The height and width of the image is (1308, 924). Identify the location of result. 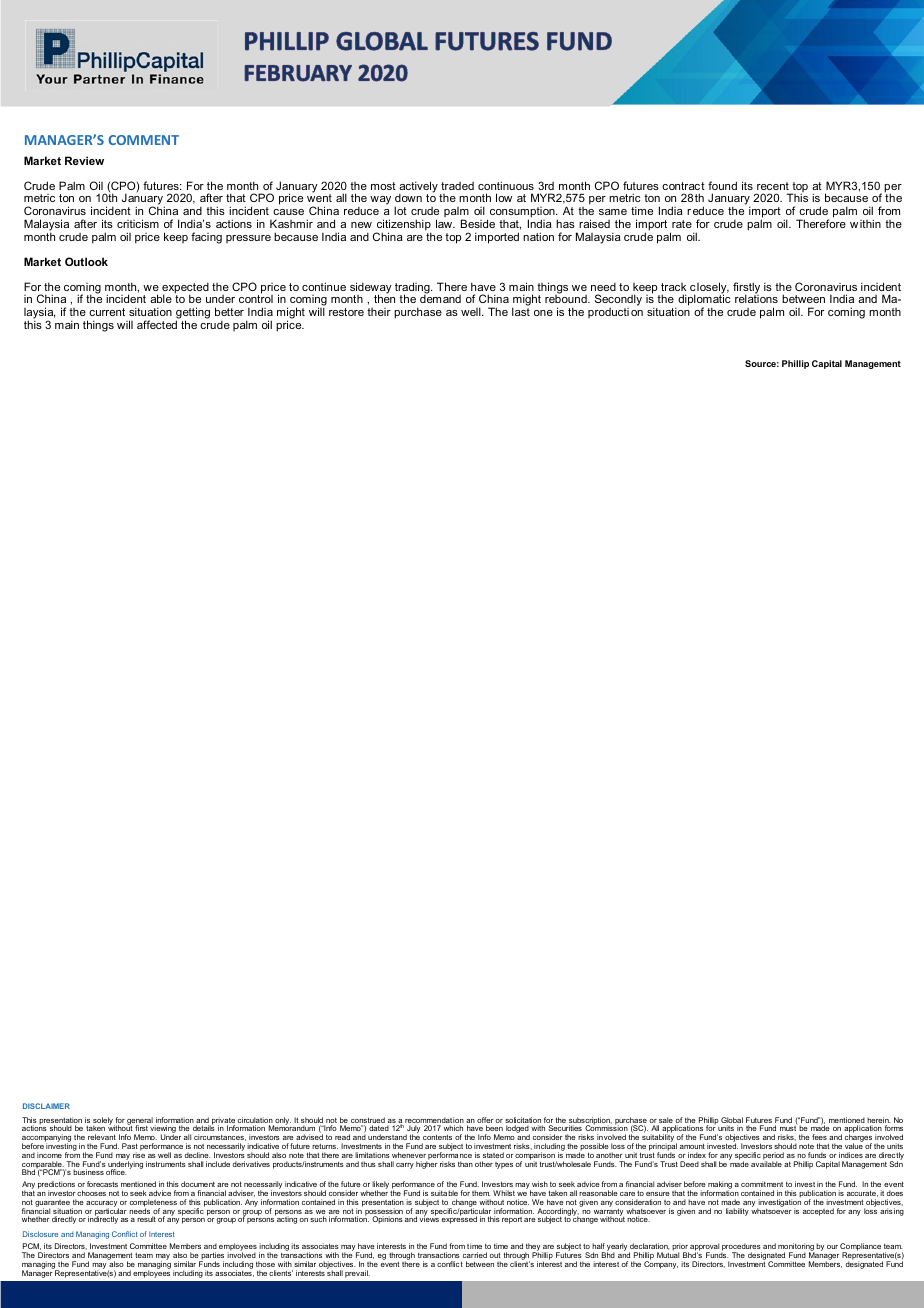
(146, 1219).
